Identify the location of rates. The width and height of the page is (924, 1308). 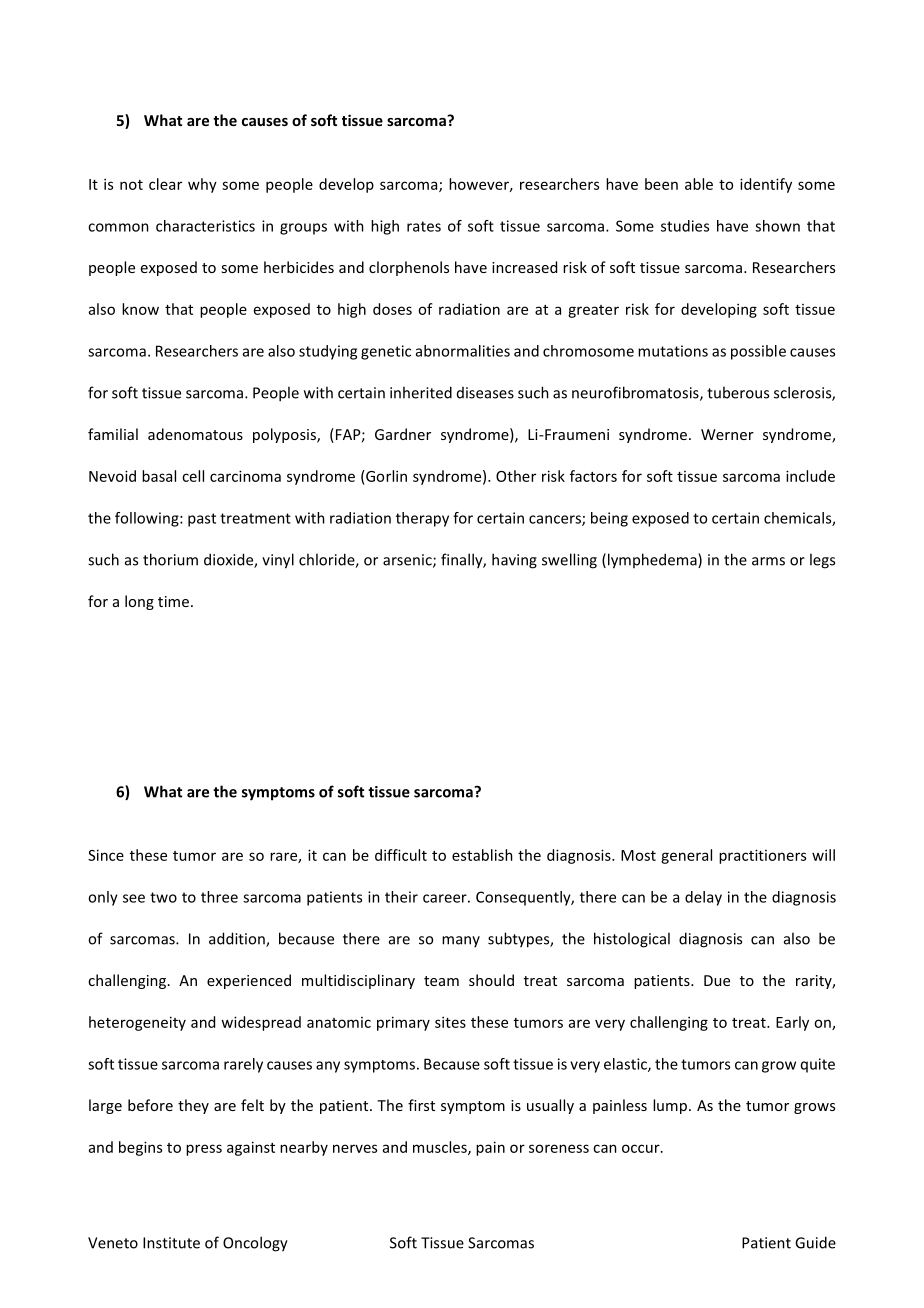
(424, 226).
